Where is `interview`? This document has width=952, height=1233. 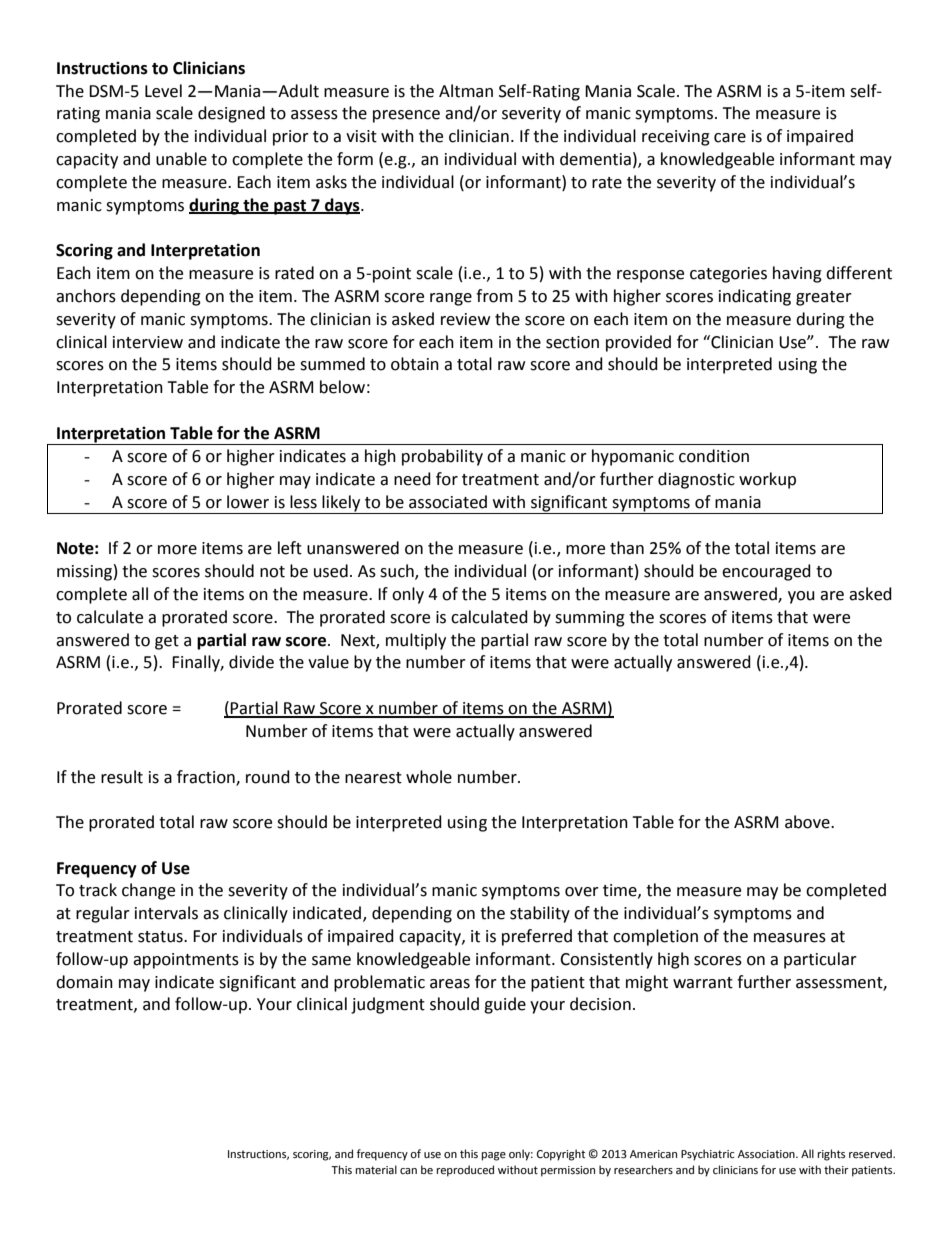
interview is located at coordinates (148, 342).
